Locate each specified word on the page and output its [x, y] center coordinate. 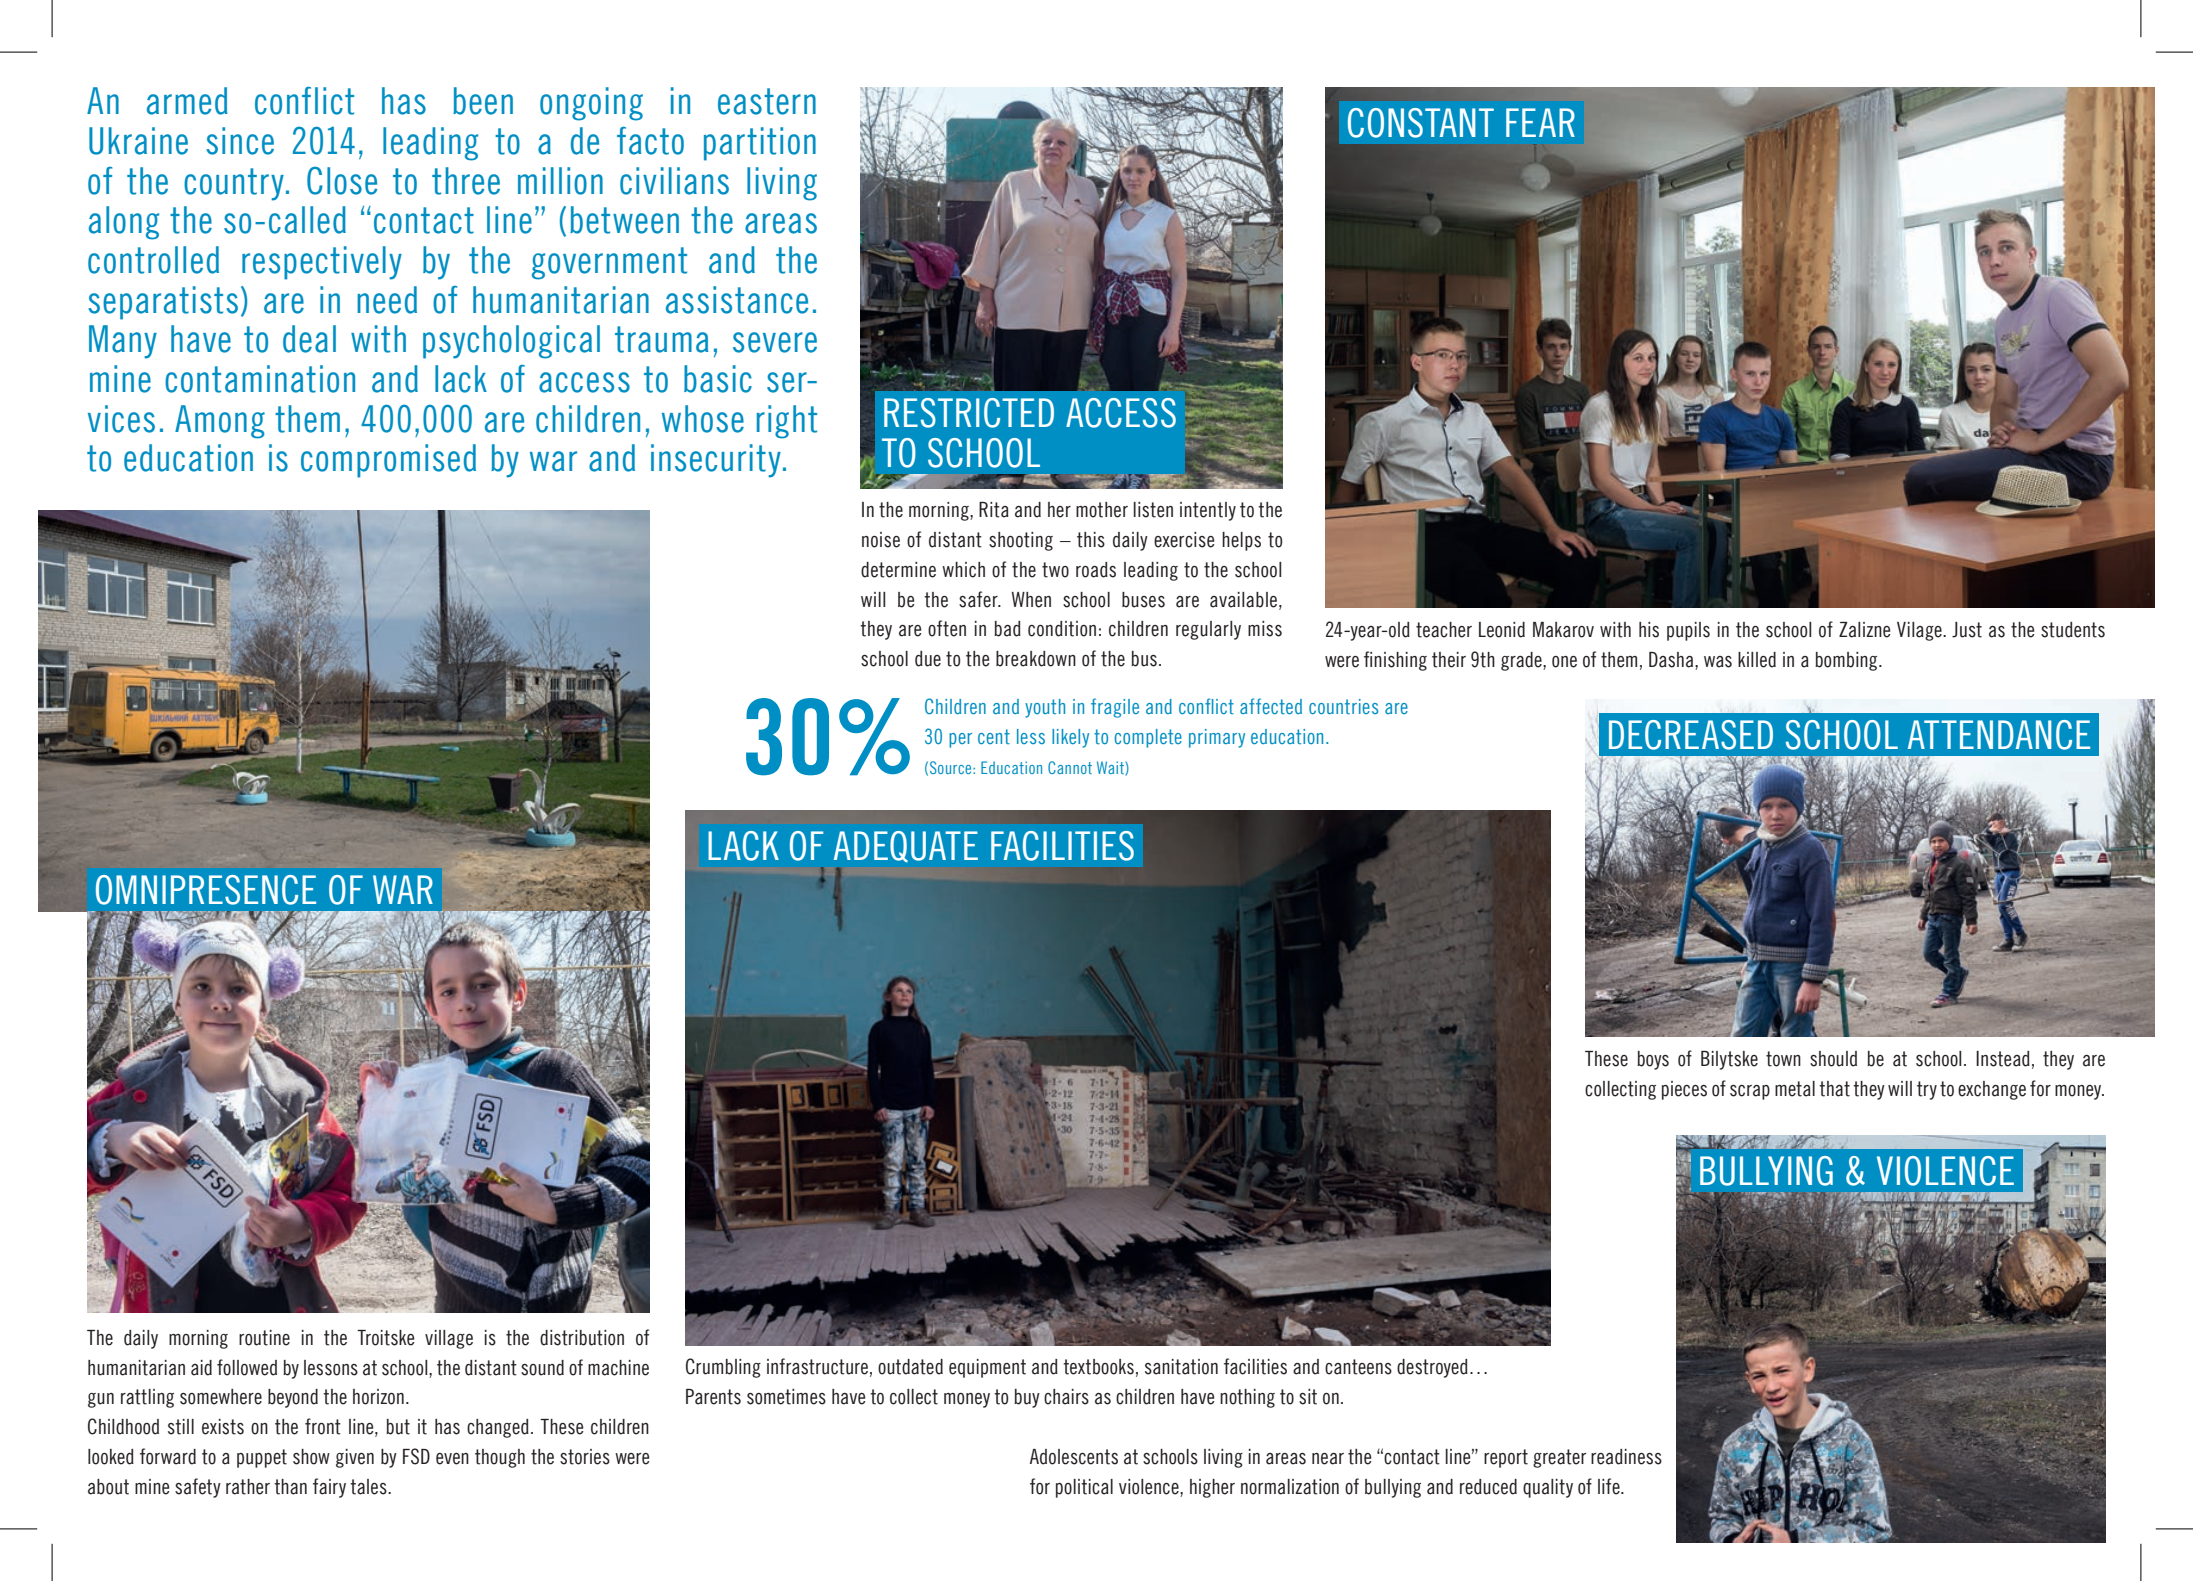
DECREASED [1691, 735]
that [1834, 1089]
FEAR [1540, 122]
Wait [1111, 768]
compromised [388, 461]
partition [760, 144]
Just [1967, 630]
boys [1653, 1060]
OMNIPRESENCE [206, 890]
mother [1102, 510]
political [1084, 1488]
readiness [1626, 1457]
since [240, 141]
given [355, 1458]
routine [264, 1338]
